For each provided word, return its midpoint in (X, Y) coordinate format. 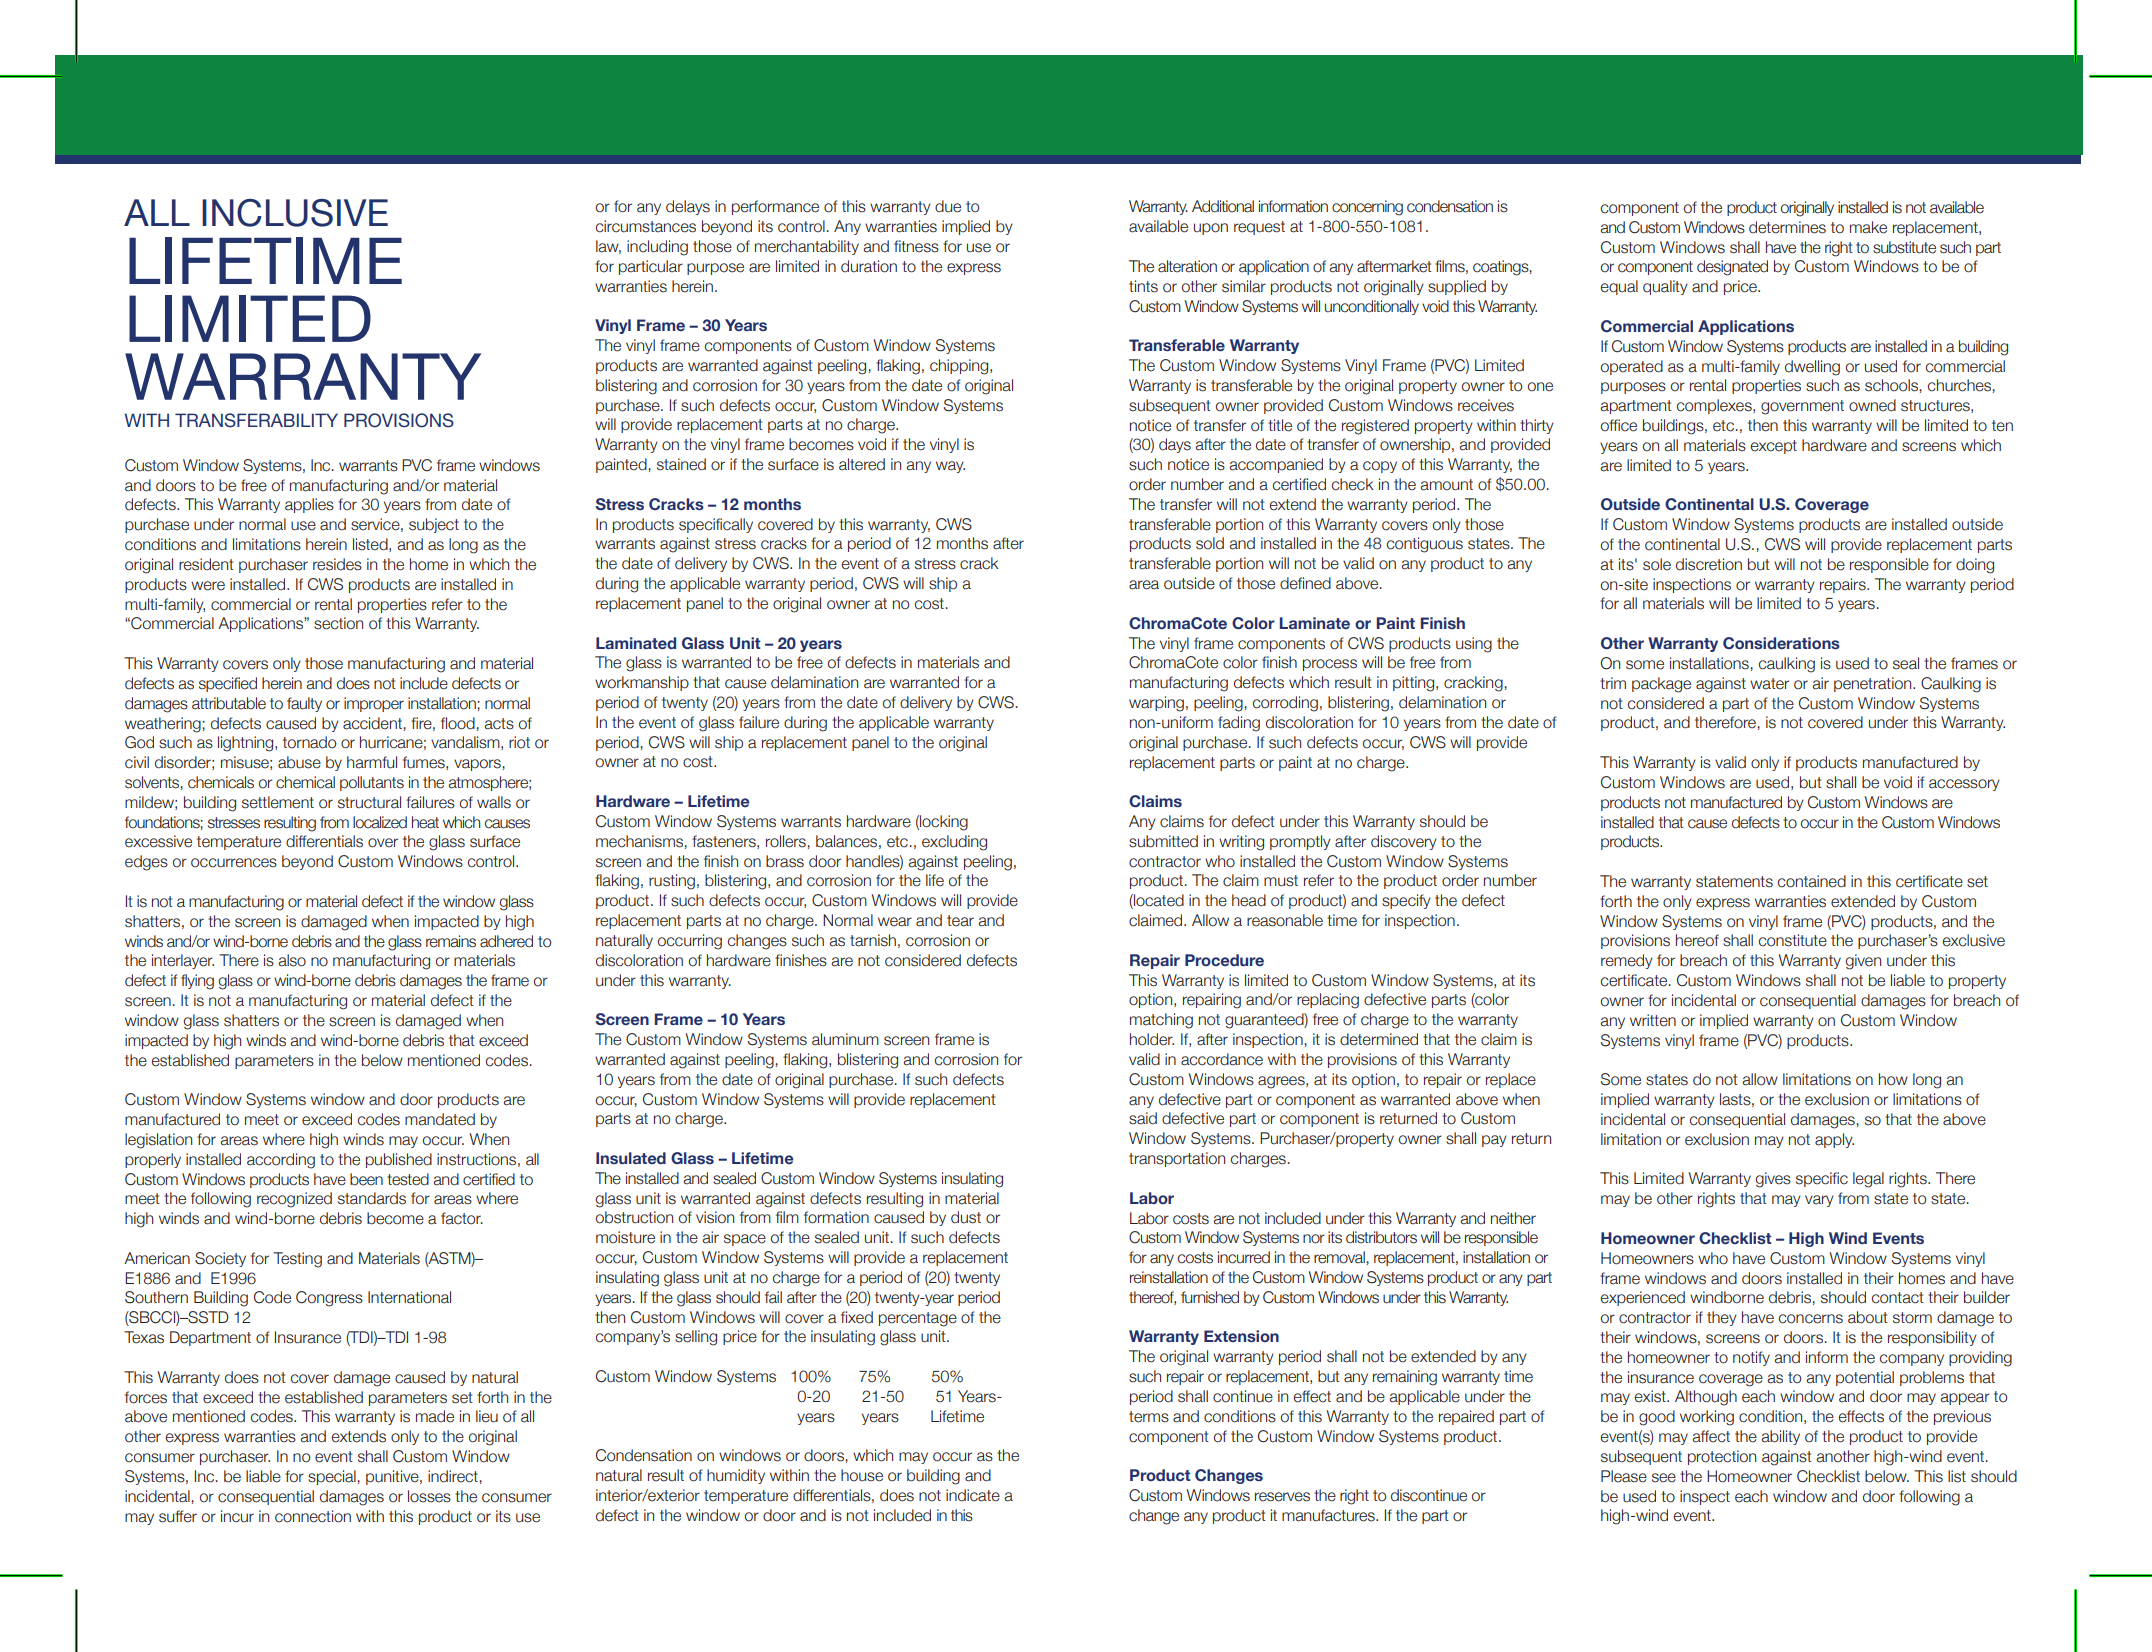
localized (380, 822)
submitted (1163, 841)
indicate (973, 1495)
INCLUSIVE (295, 213)
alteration (1187, 266)
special (332, 1477)
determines (1787, 227)
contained (1812, 881)
